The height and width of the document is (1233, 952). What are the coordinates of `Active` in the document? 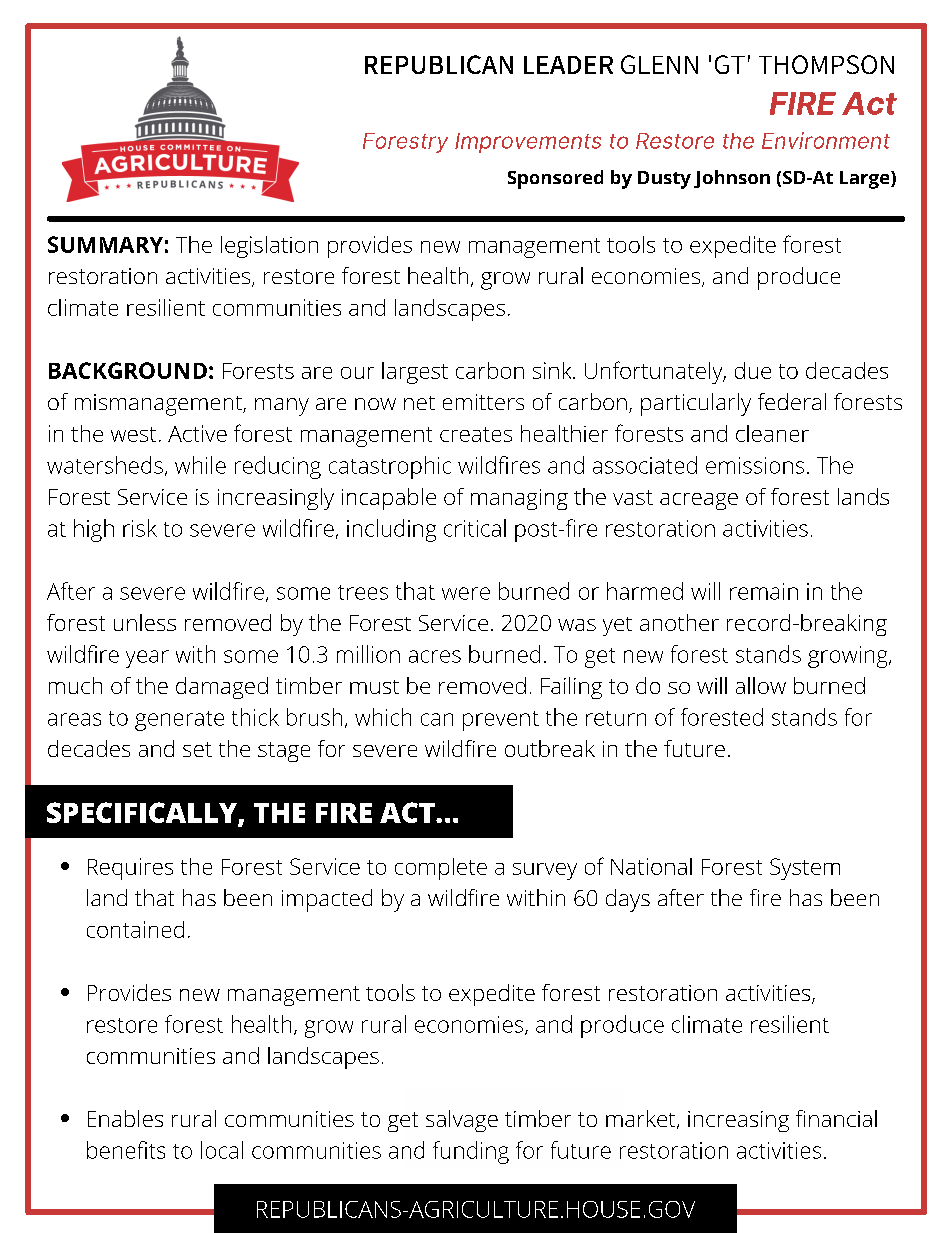 It's located at (197, 433).
